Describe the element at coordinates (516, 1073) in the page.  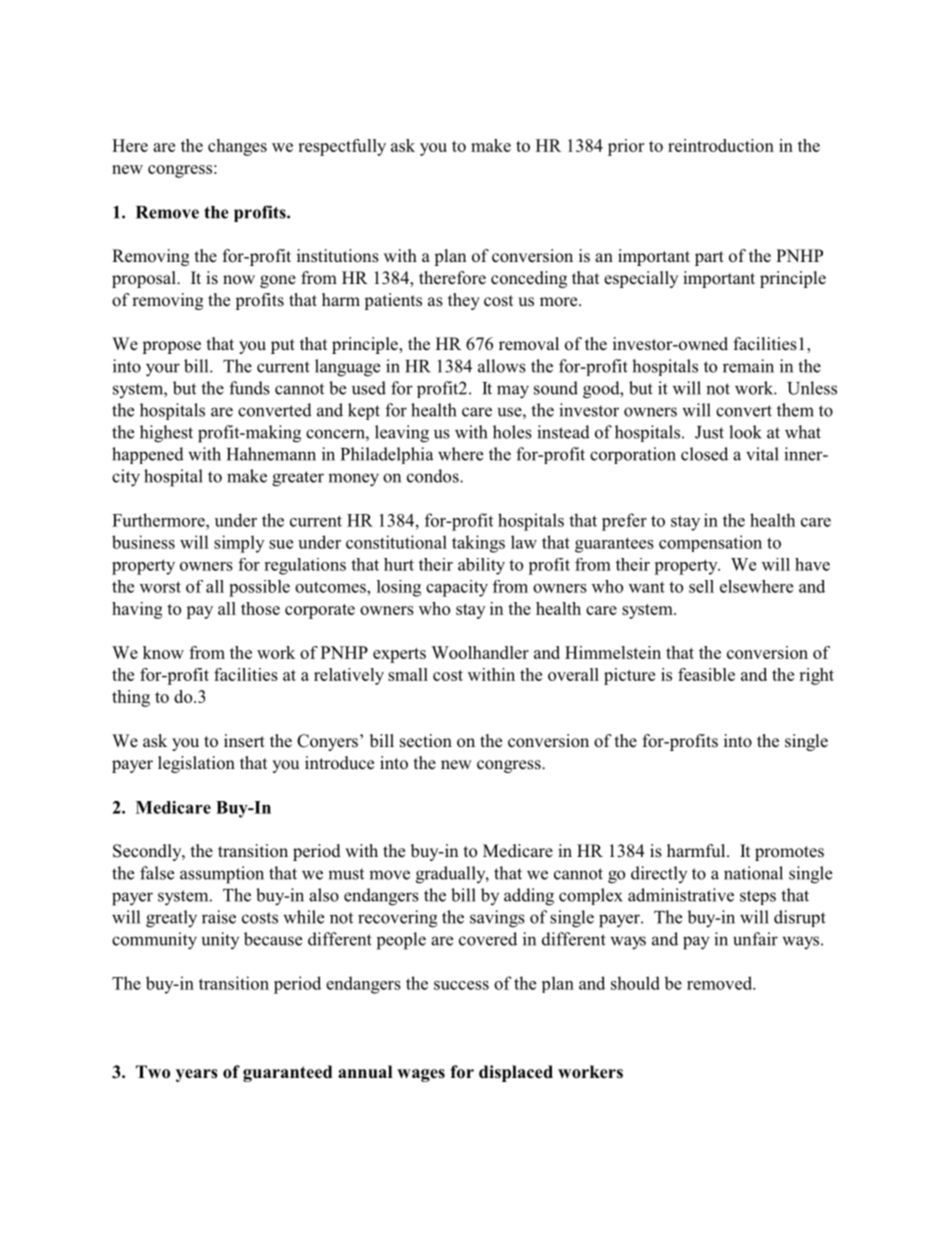
I see `displaced` at that location.
